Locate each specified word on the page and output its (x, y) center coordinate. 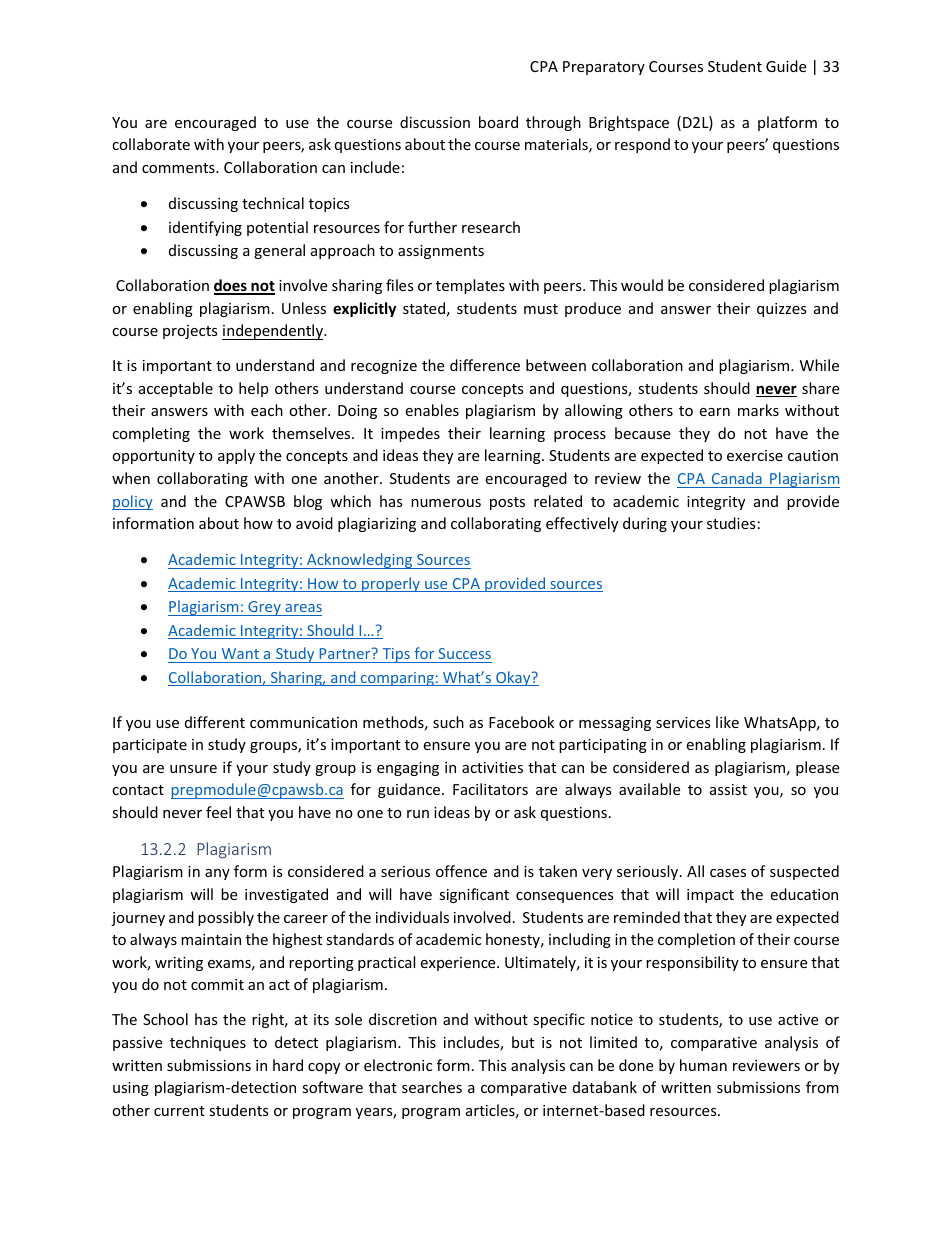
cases (728, 873)
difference (485, 365)
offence (461, 871)
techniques (208, 1043)
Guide (786, 66)
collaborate (151, 144)
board (498, 122)
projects (190, 332)
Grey (264, 608)
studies (731, 523)
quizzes (782, 310)
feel (218, 812)
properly (391, 584)
